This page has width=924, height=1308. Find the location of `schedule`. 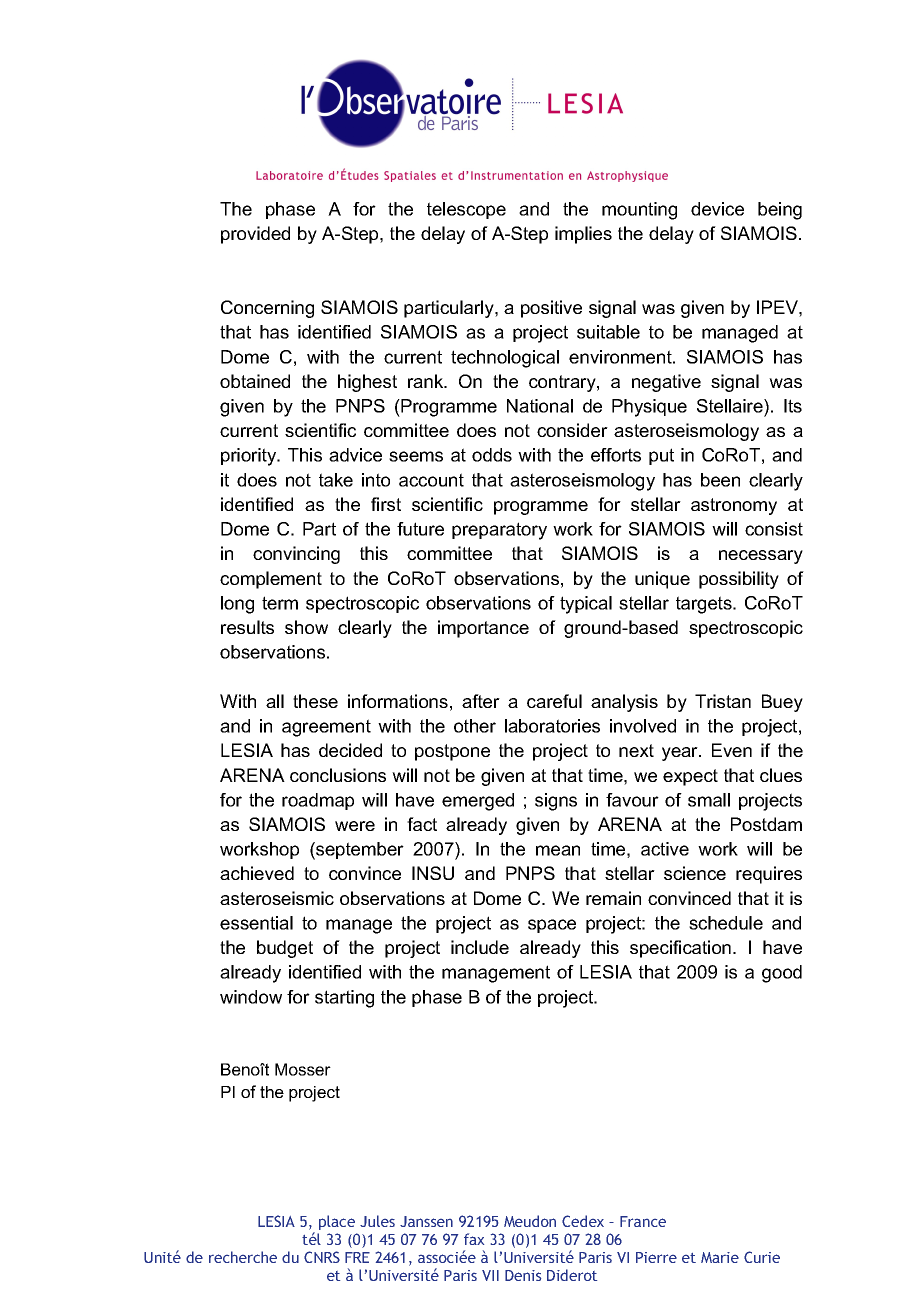

schedule is located at coordinates (726, 923).
